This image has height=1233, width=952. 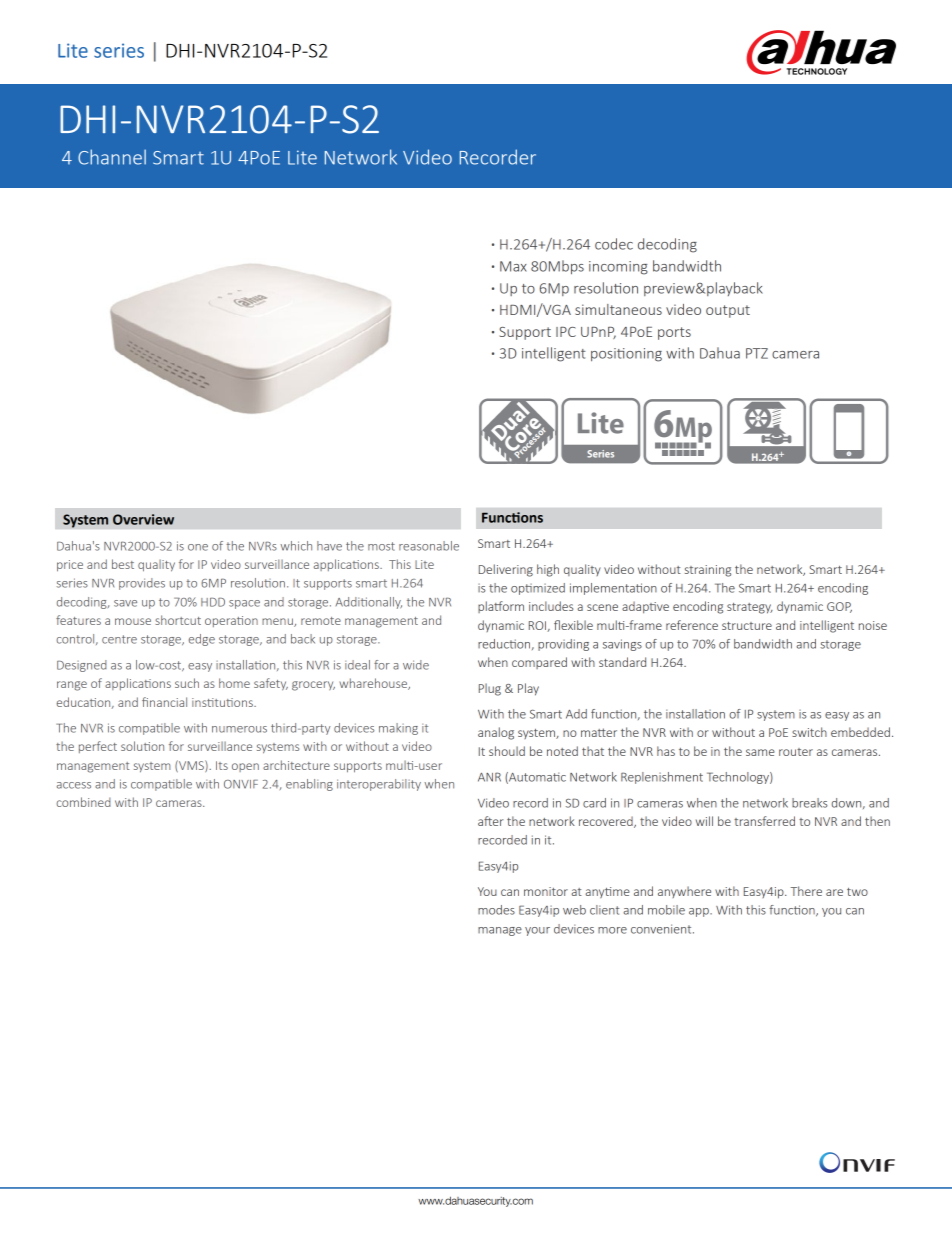 What do you see at coordinates (496, 910) in the image?
I see `modes` at bounding box center [496, 910].
